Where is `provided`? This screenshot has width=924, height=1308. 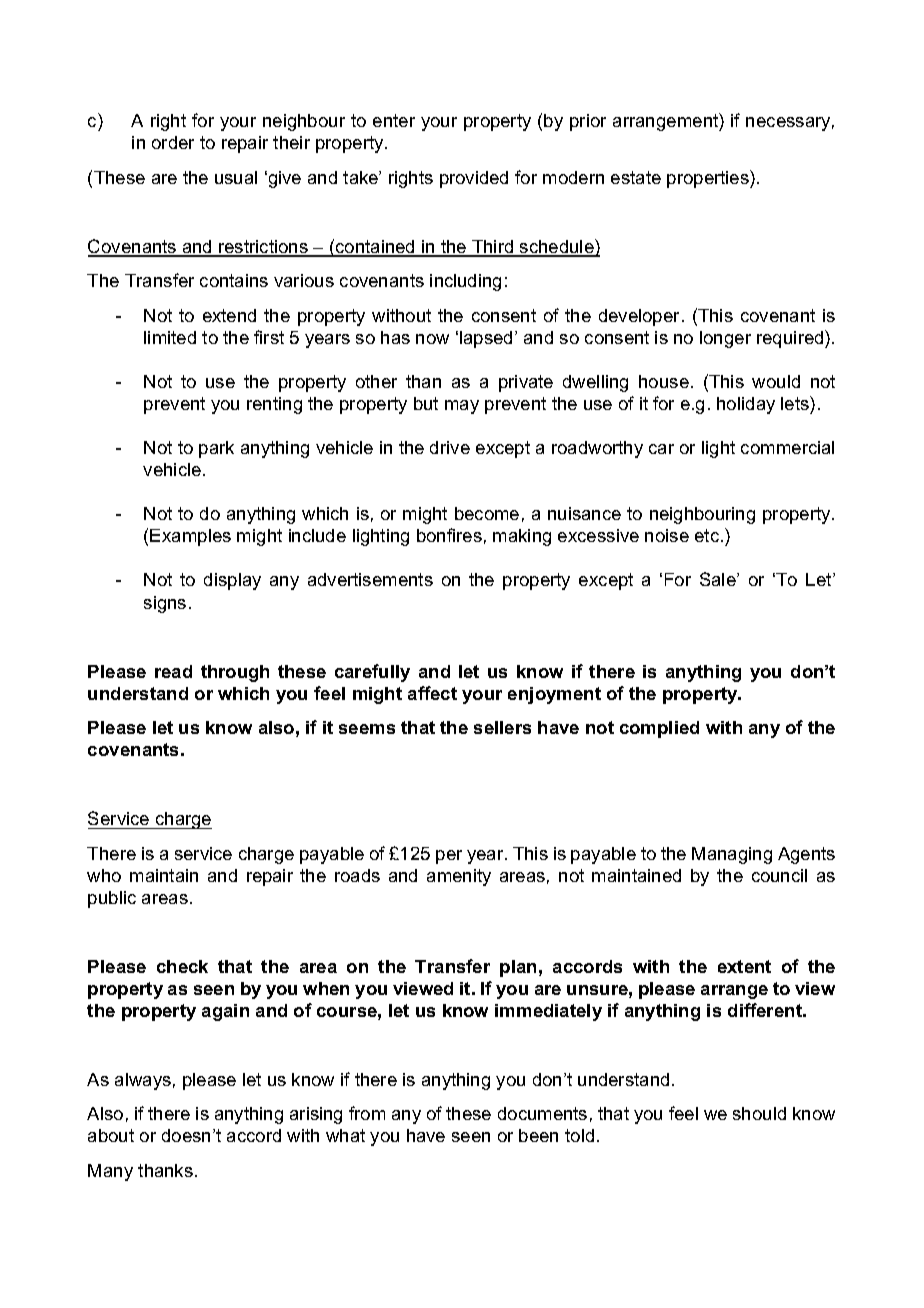
provided is located at coordinates (474, 179).
